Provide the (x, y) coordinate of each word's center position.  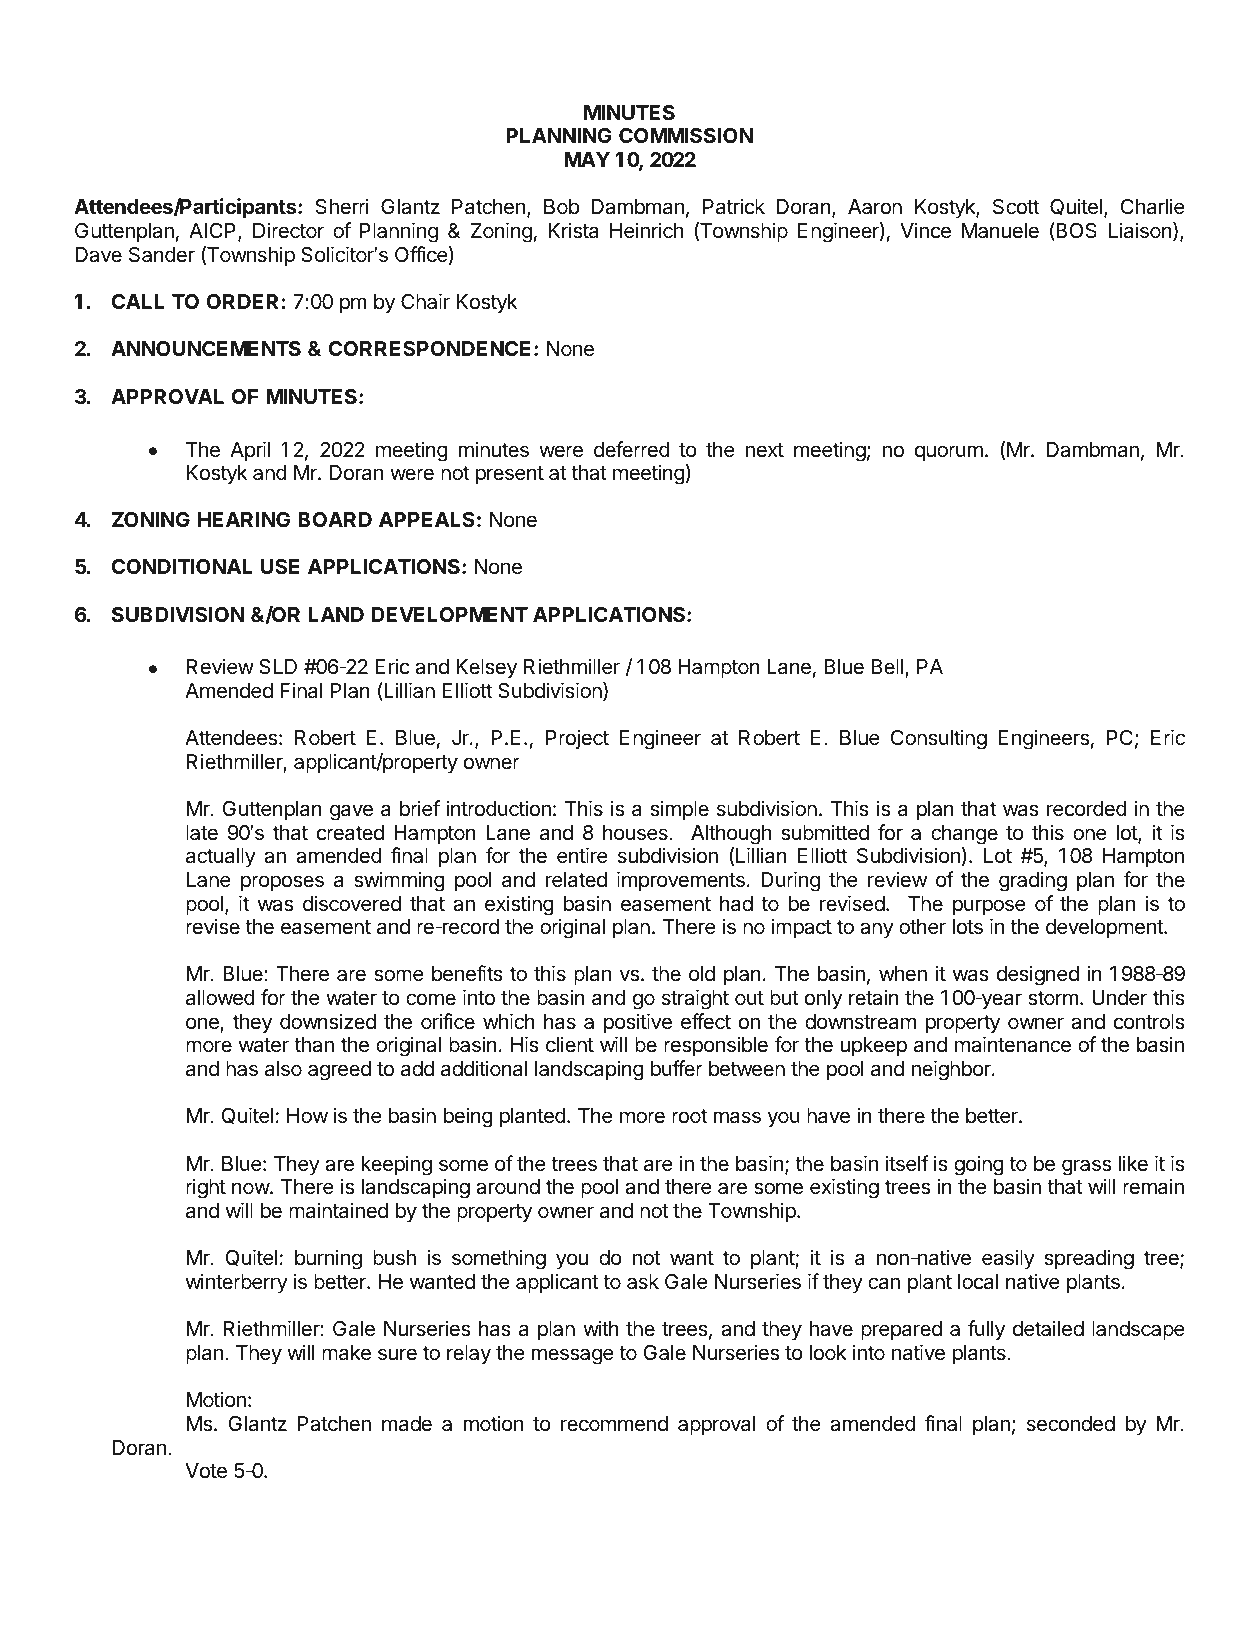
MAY (587, 159)
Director (288, 230)
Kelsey (486, 669)
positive (638, 1023)
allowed (220, 998)
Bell (887, 666)
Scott (1016, 207)
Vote (206, 1471)
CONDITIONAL (182, 566)
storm (1053, 998)
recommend (614, 1424)
